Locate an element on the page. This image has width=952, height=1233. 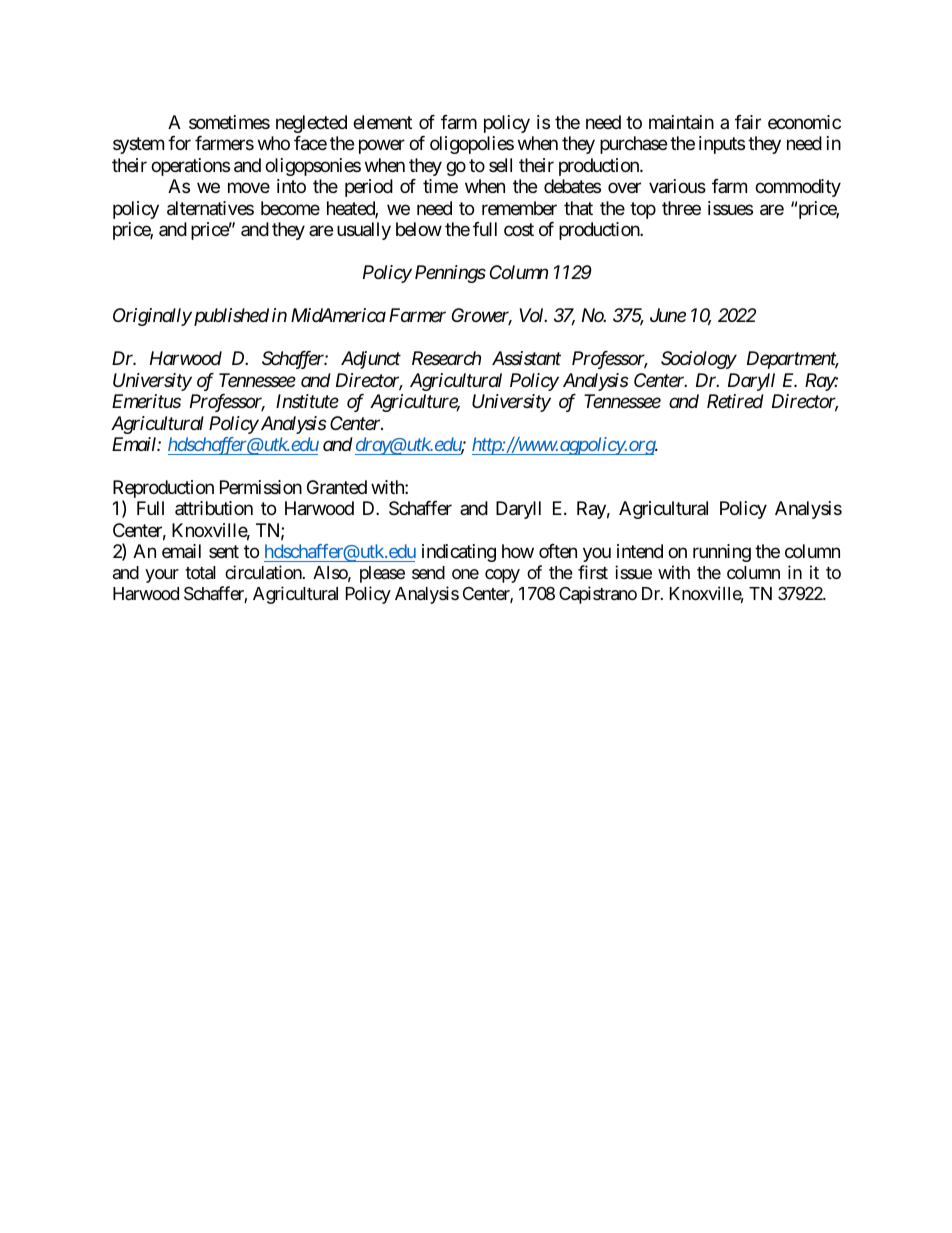
Granted is located at coordinates (337, 487).
